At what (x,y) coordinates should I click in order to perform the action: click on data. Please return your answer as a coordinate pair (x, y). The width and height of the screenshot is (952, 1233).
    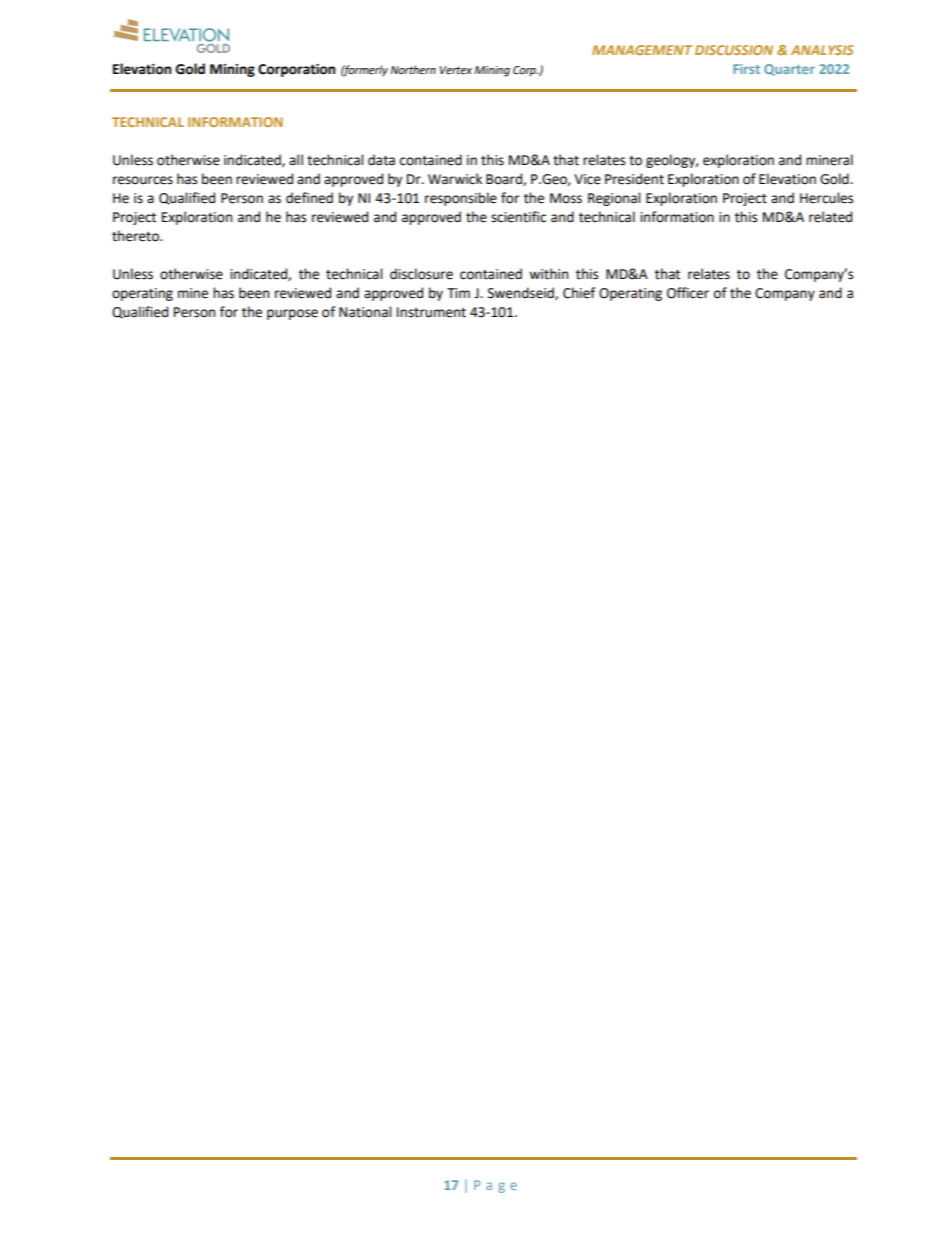
    Looking at the image, I should click on (381, 160).
